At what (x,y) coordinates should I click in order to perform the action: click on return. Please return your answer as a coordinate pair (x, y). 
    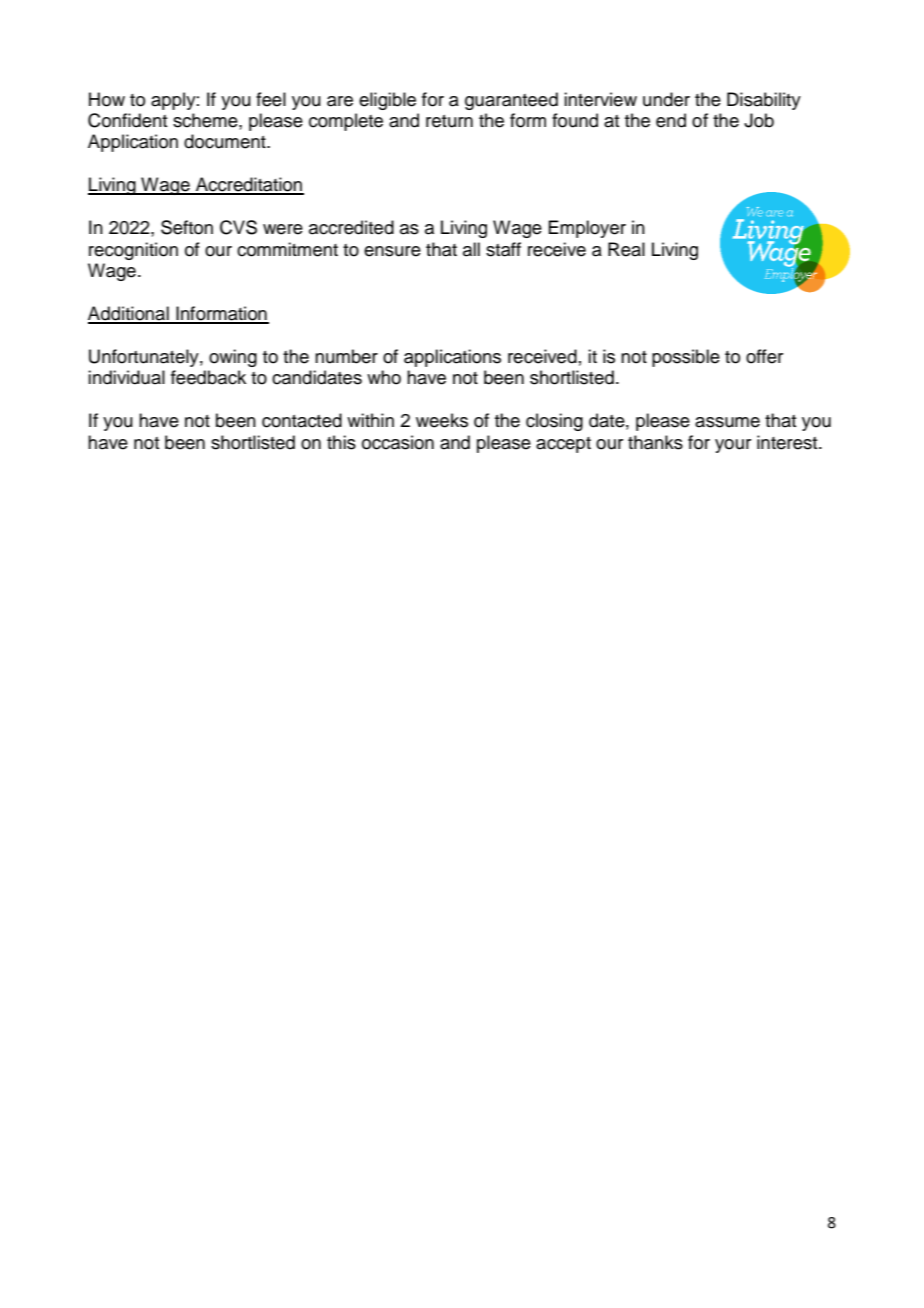
    Looking at the image, I should click on (449, 121).
